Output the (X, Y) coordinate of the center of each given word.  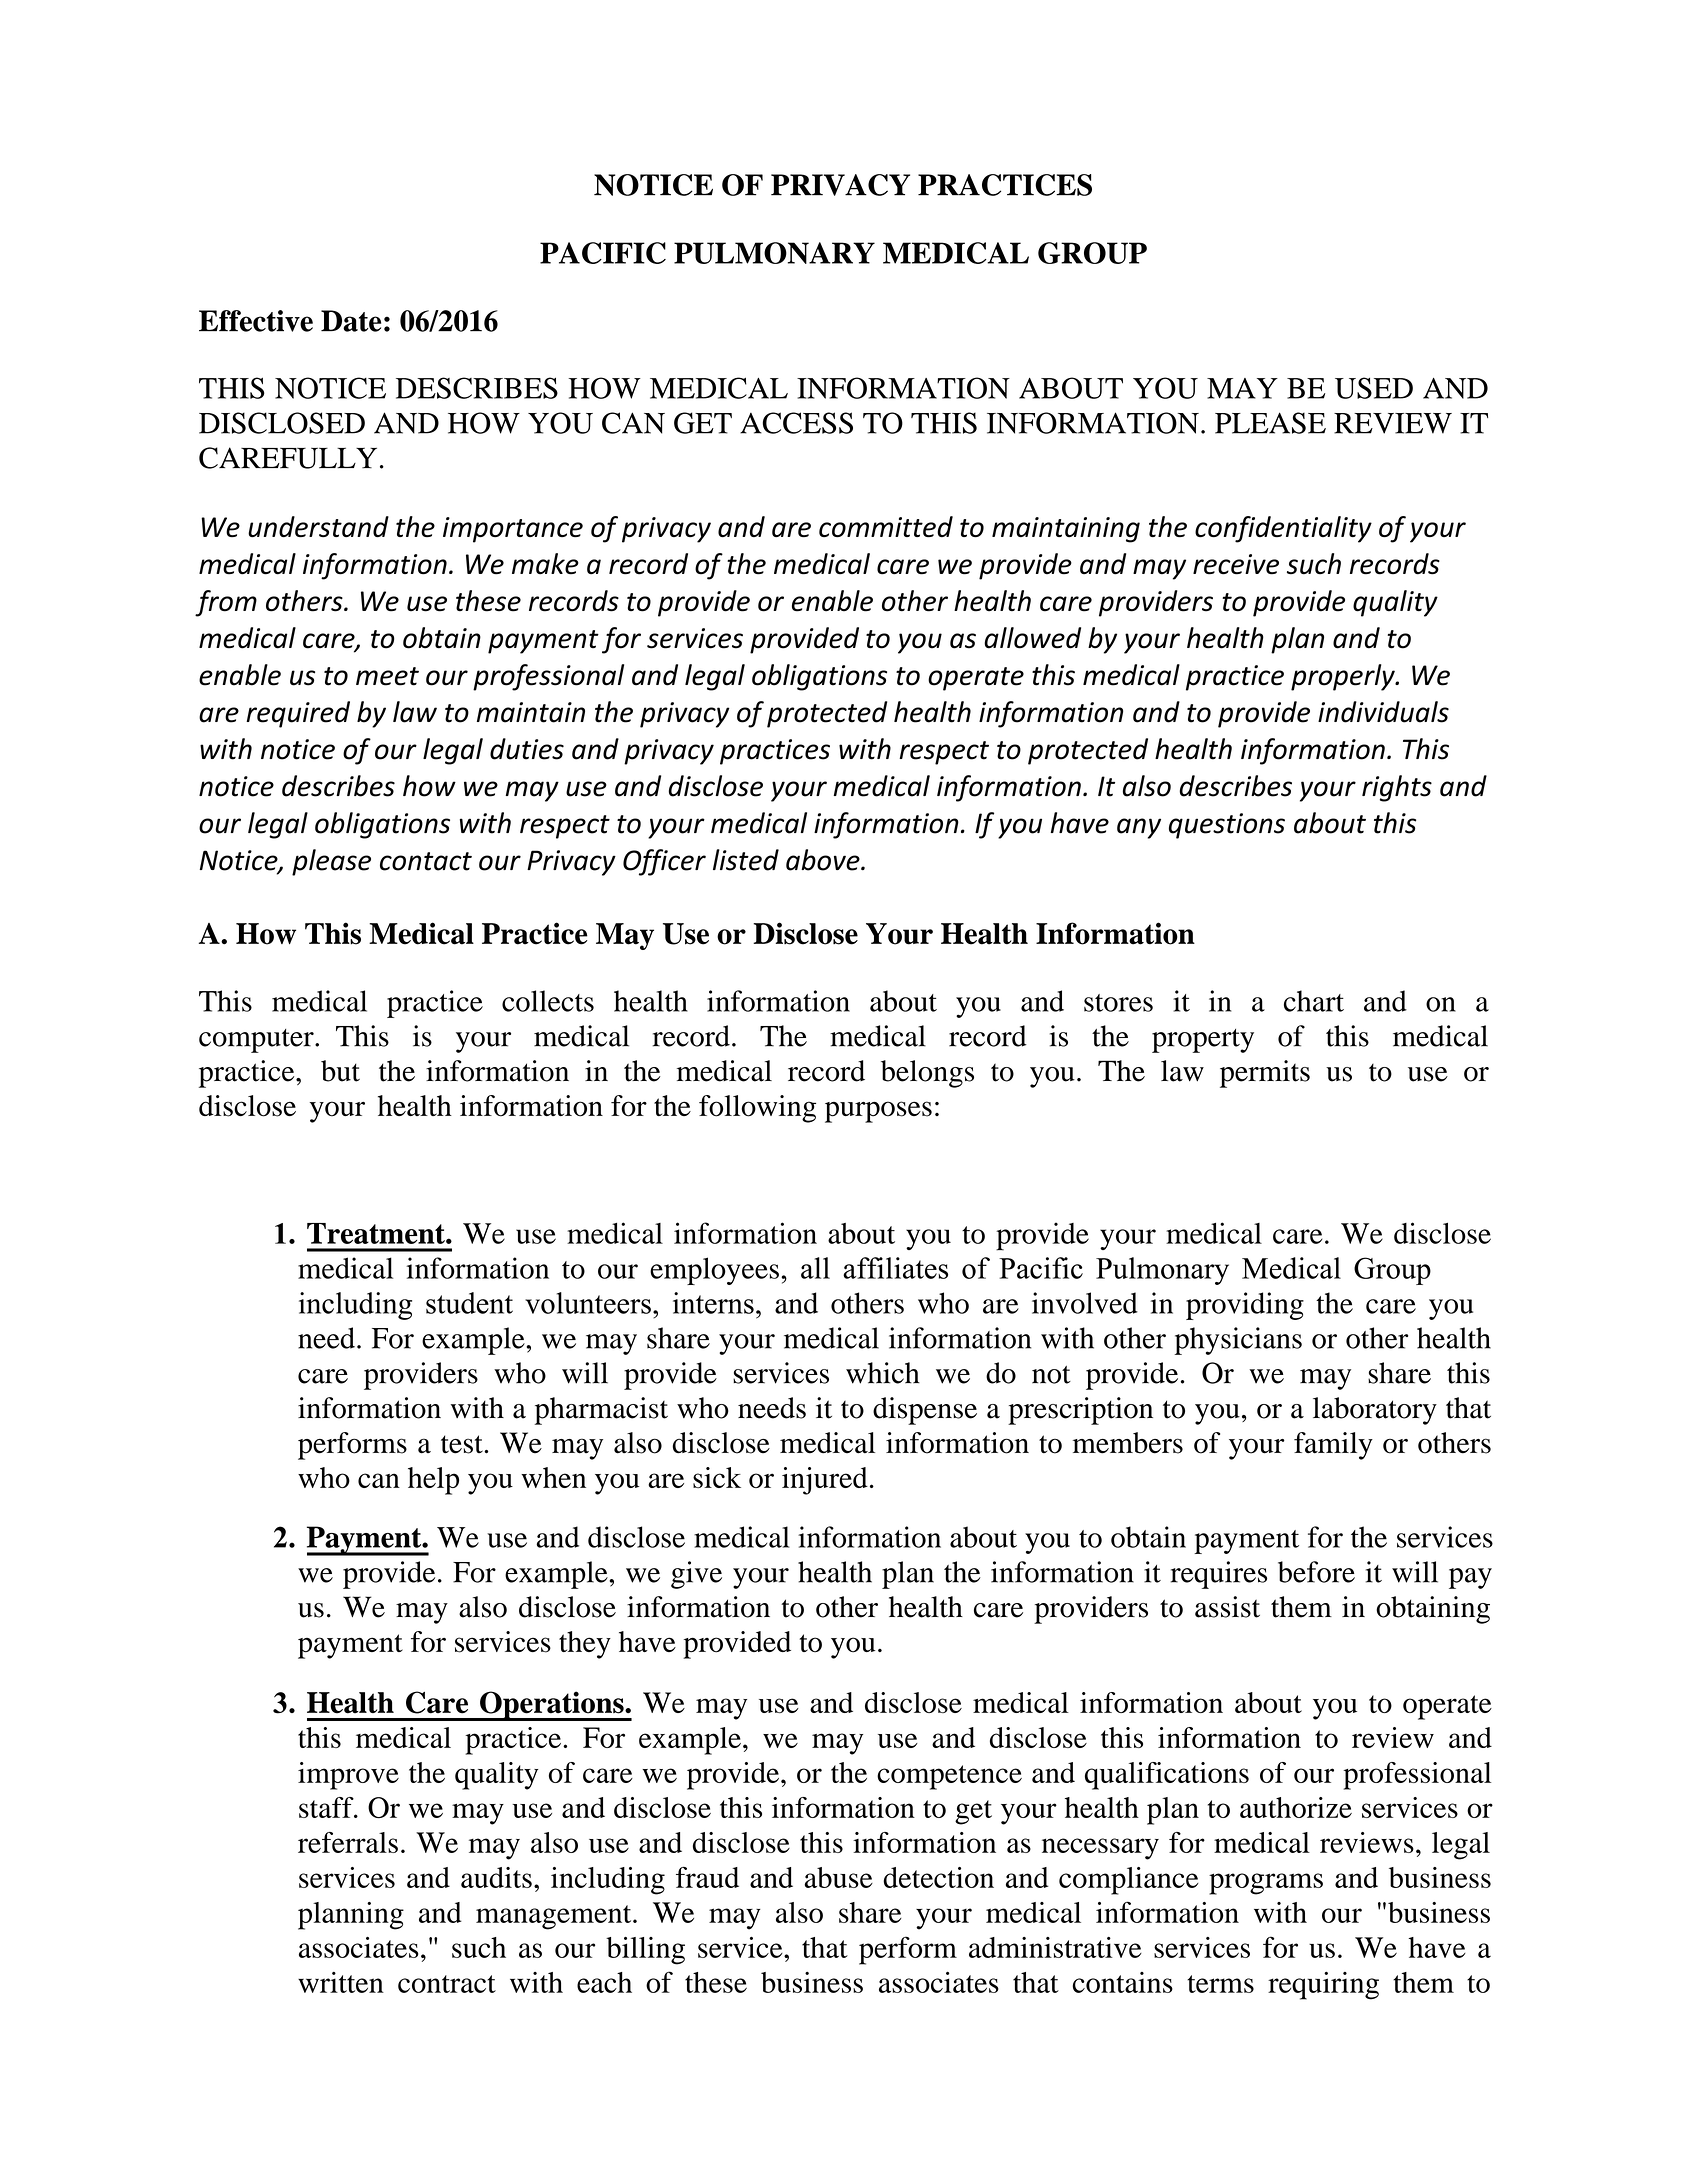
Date (351, 321)
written (341, 1982)
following (757, 1109)
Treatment (377, 1233)
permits (1265, 1074)
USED (1374, 388)
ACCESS (796, 423)
